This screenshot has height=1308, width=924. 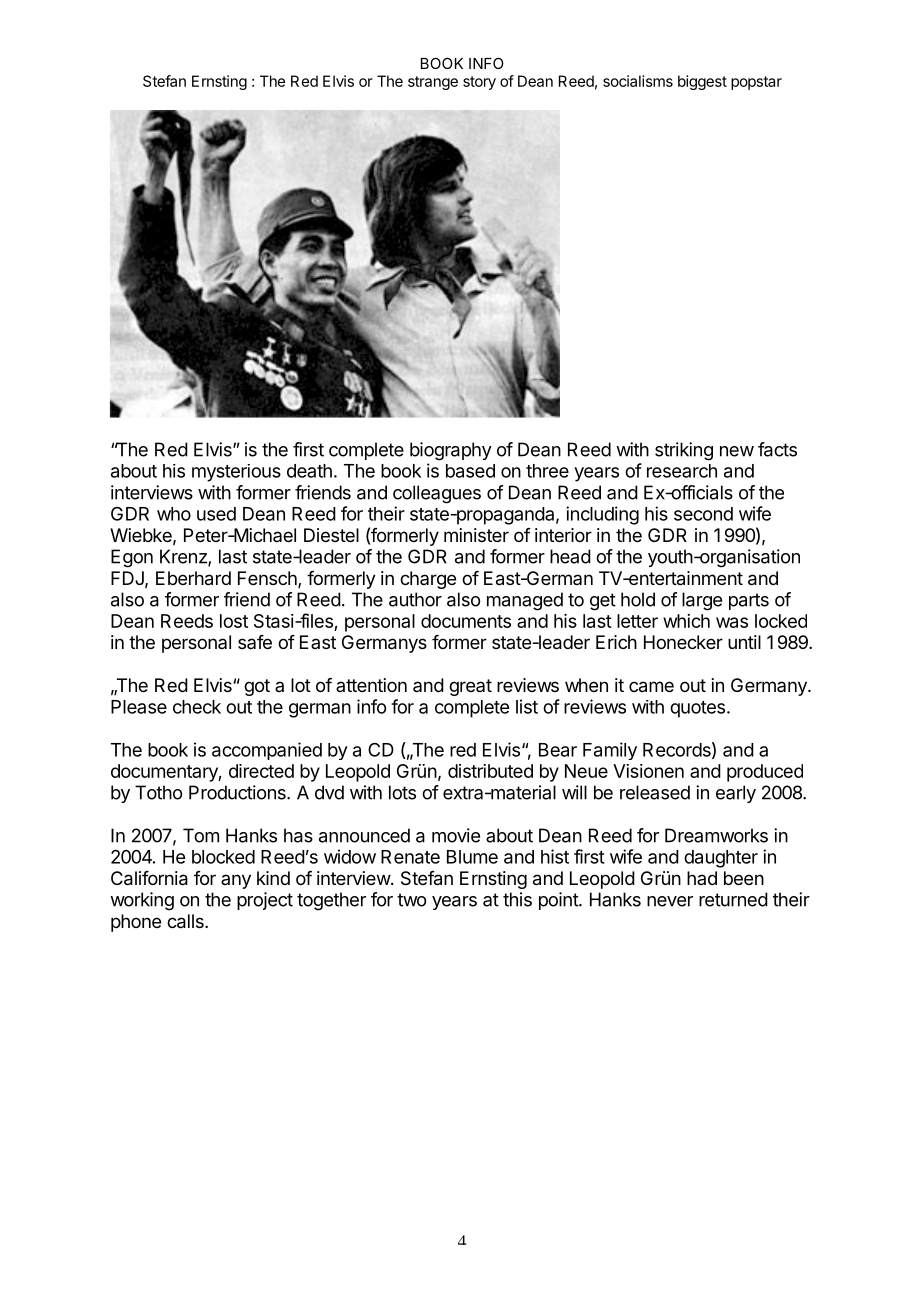 I want to click on biggest, so click(x=702, y=82).
